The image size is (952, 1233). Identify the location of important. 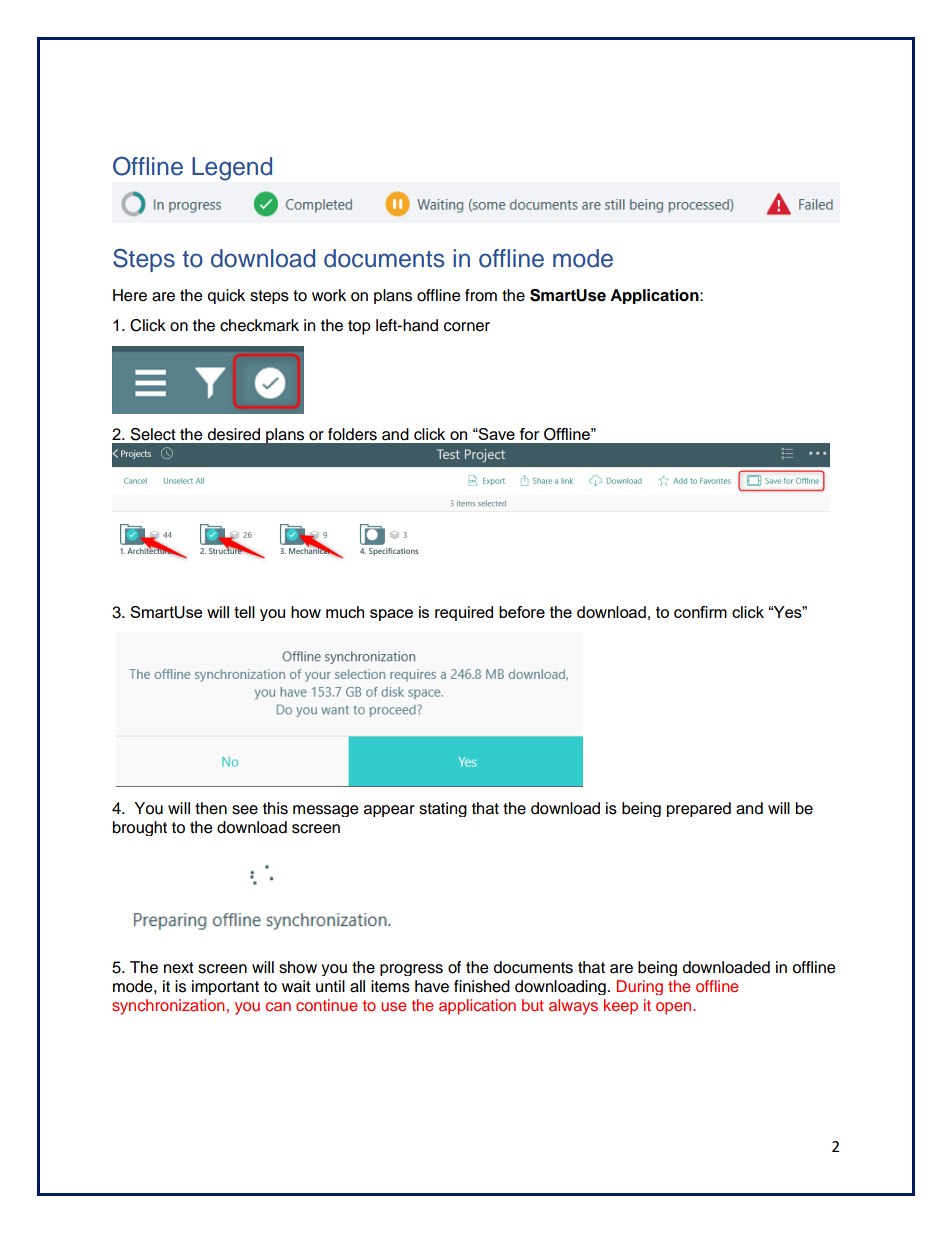
(225, 987).
